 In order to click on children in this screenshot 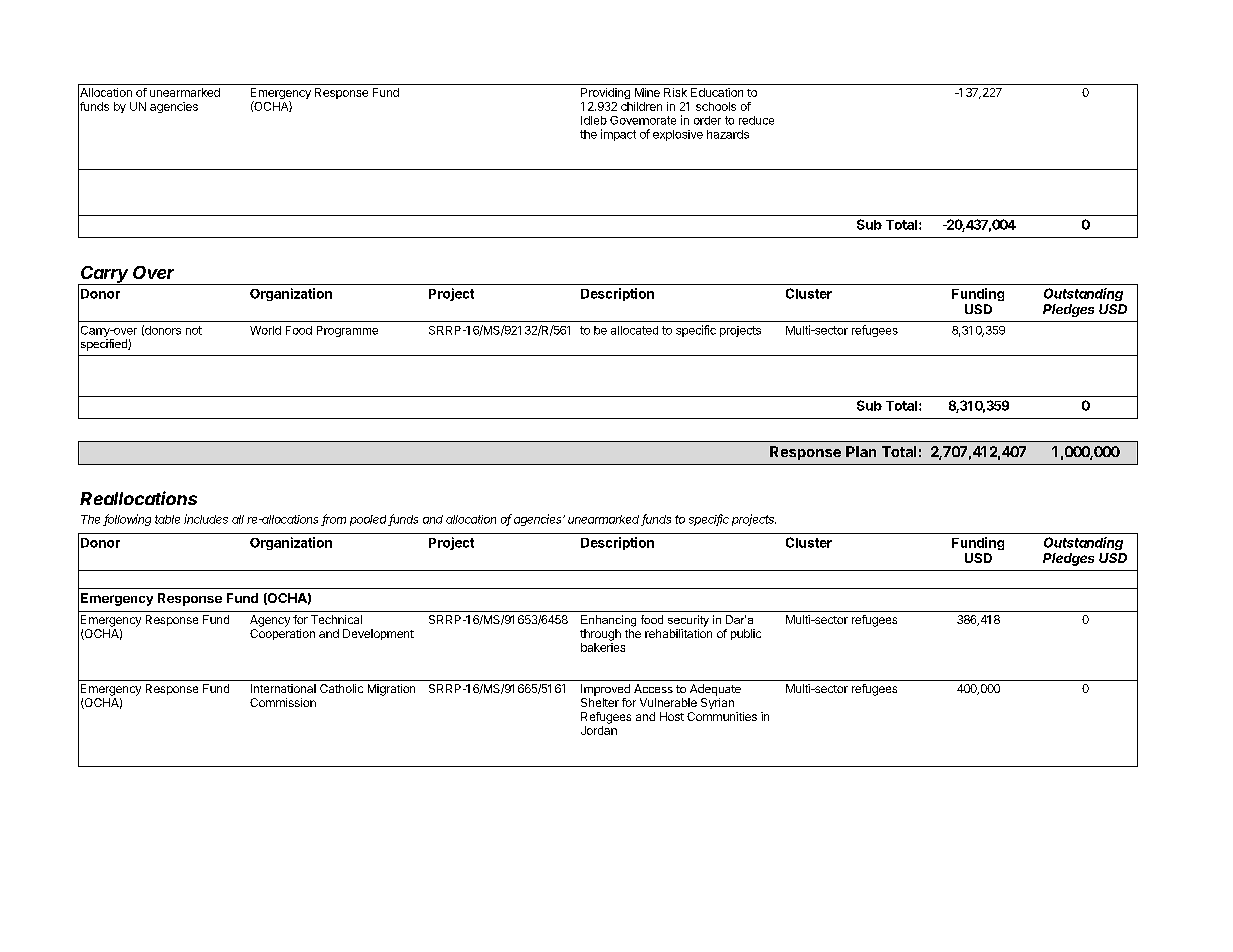, I will do `click(641, 106)`.
